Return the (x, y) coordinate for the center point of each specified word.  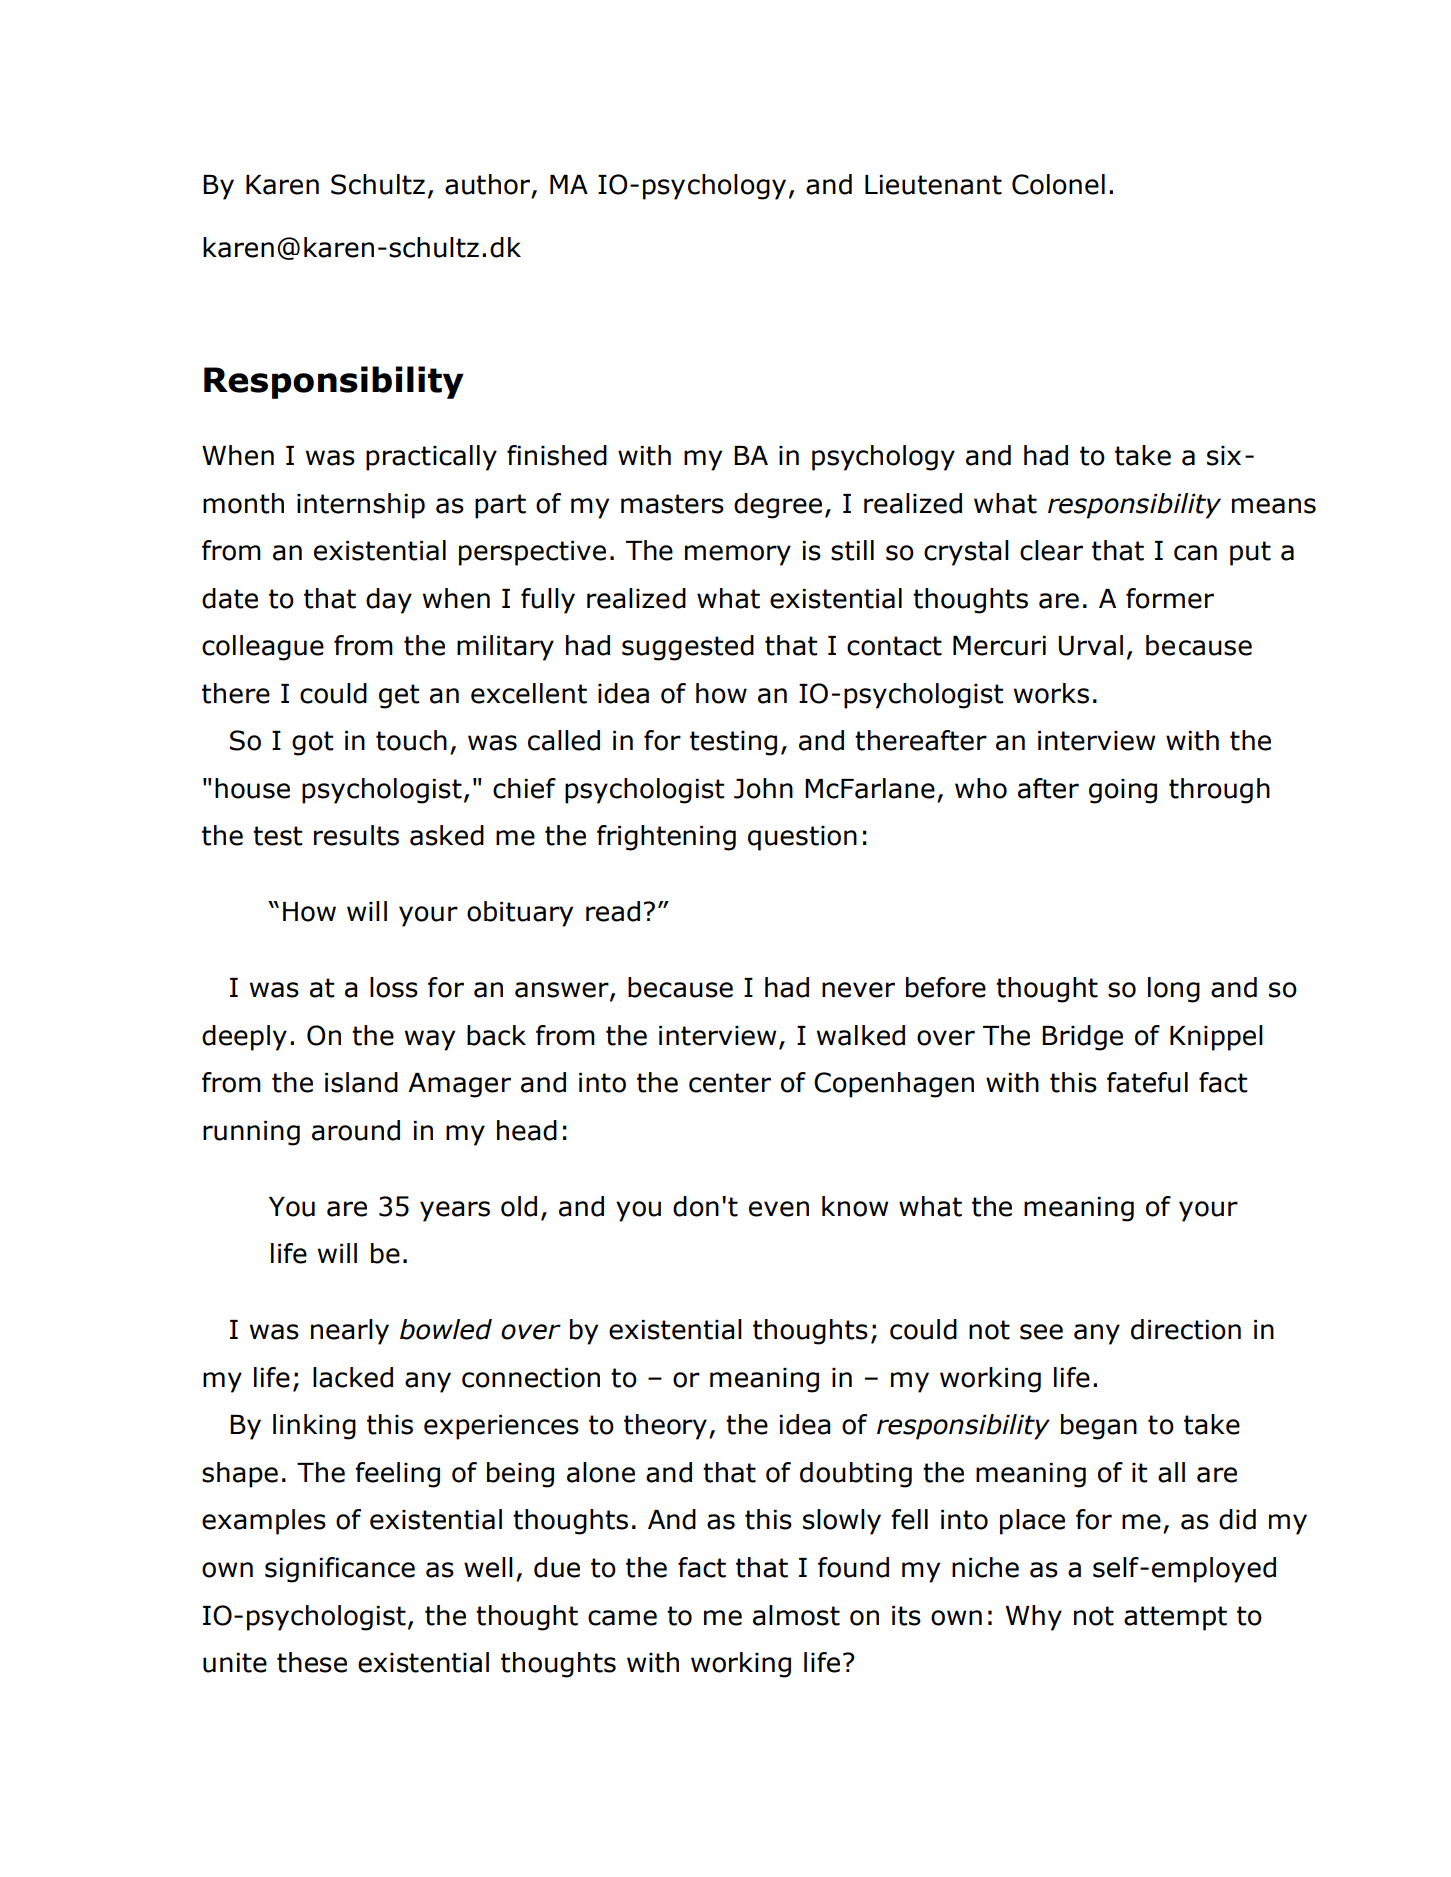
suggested (688, 648)
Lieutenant (933, 185)
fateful (1147, 1082)
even (779, 1209)
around (356, 1130)
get (399, 696)
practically (431, 458)
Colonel (1058, 184)
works (1051, 693)
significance (340, 1570)
